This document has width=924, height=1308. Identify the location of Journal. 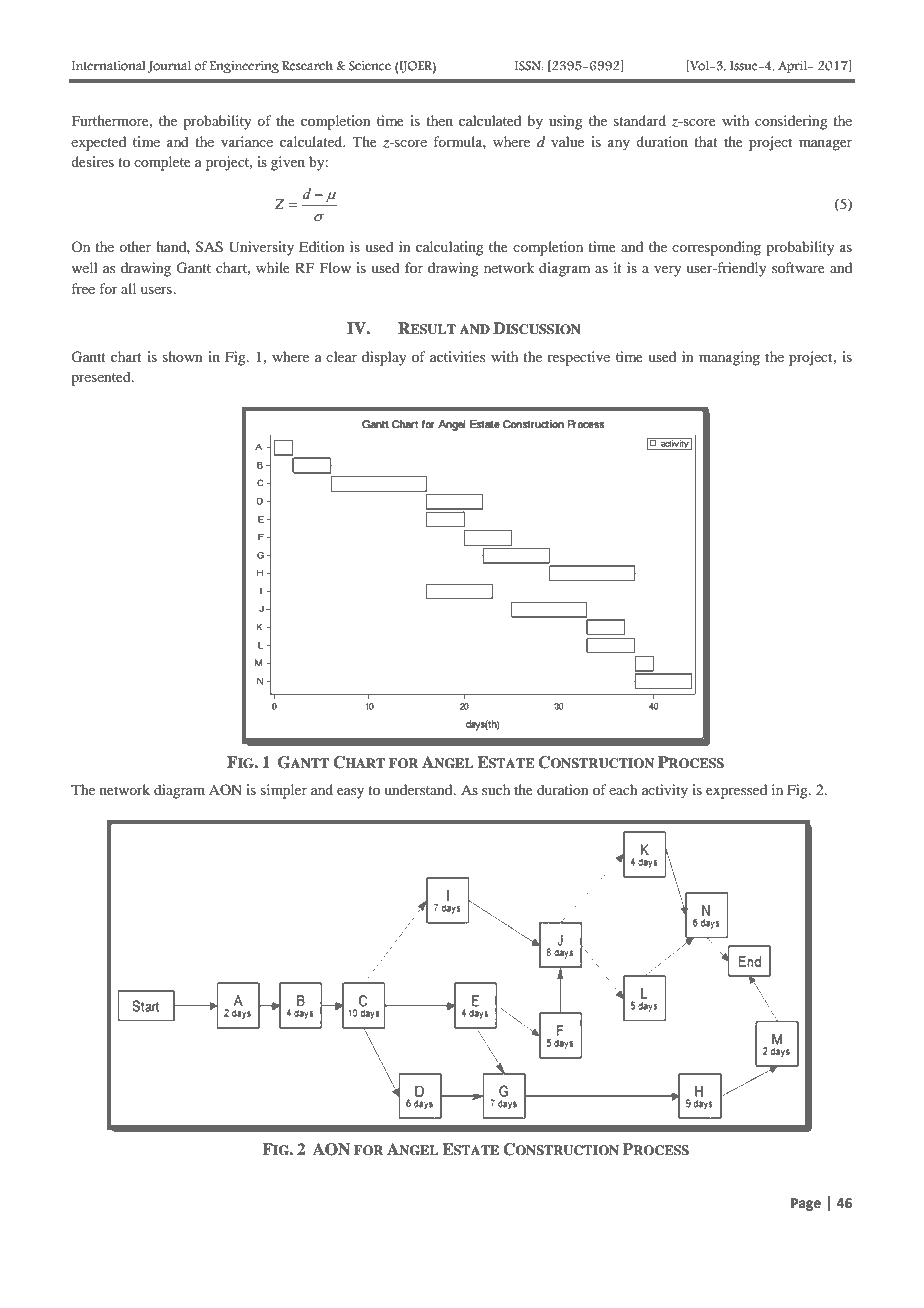
(169, 67).
